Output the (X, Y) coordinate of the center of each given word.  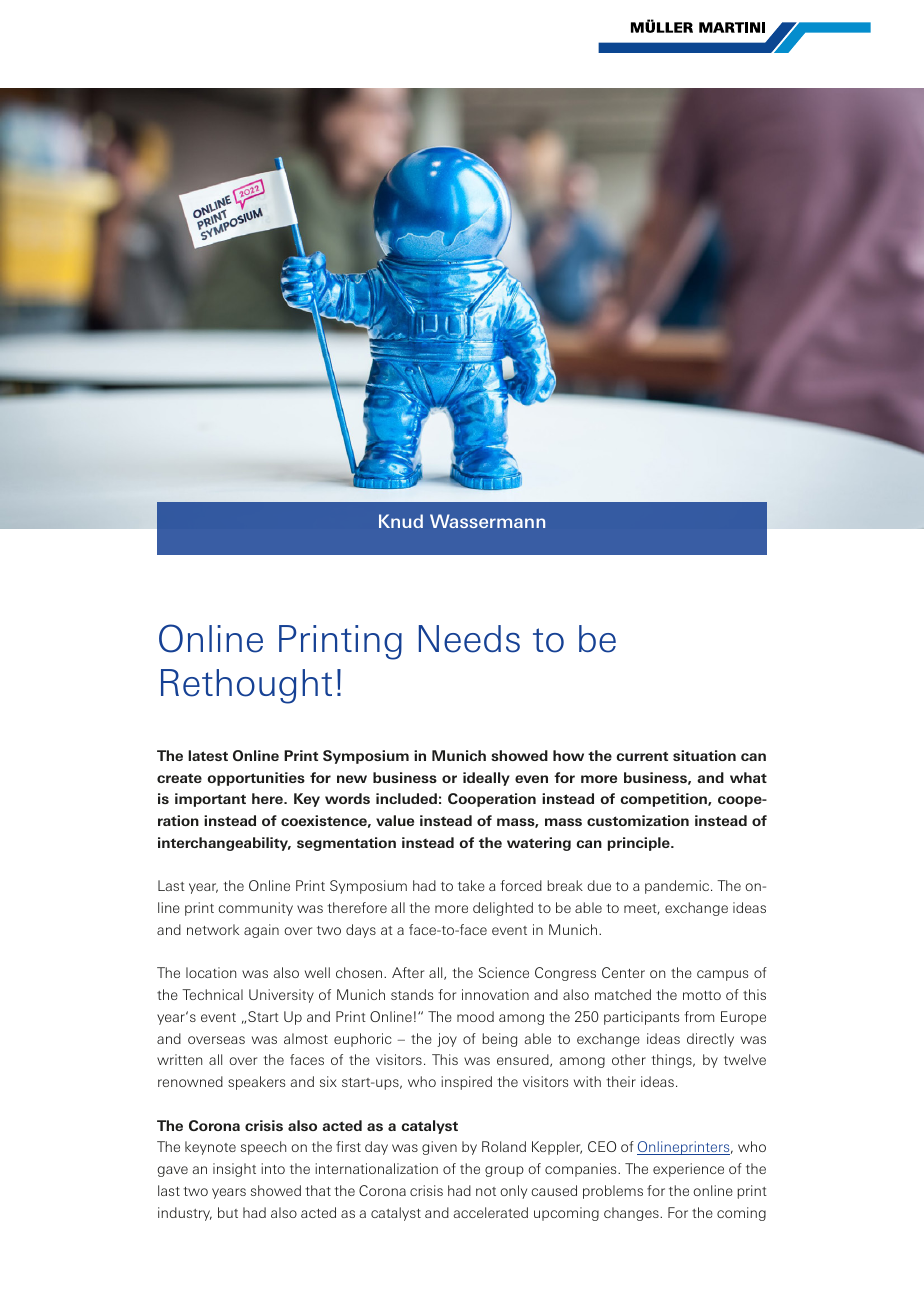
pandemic (678, 887)
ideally (486, 779)
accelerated (491, 1212)
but (228, 1212)
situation (704, 755)
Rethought (246, 686)
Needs (469, 639)
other (629, 1059)
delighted (503, 909)
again (261, 931)
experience (688, 1170)
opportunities (256, 779)
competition (664, 800)
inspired (466, 1083)
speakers (256, 1083)
